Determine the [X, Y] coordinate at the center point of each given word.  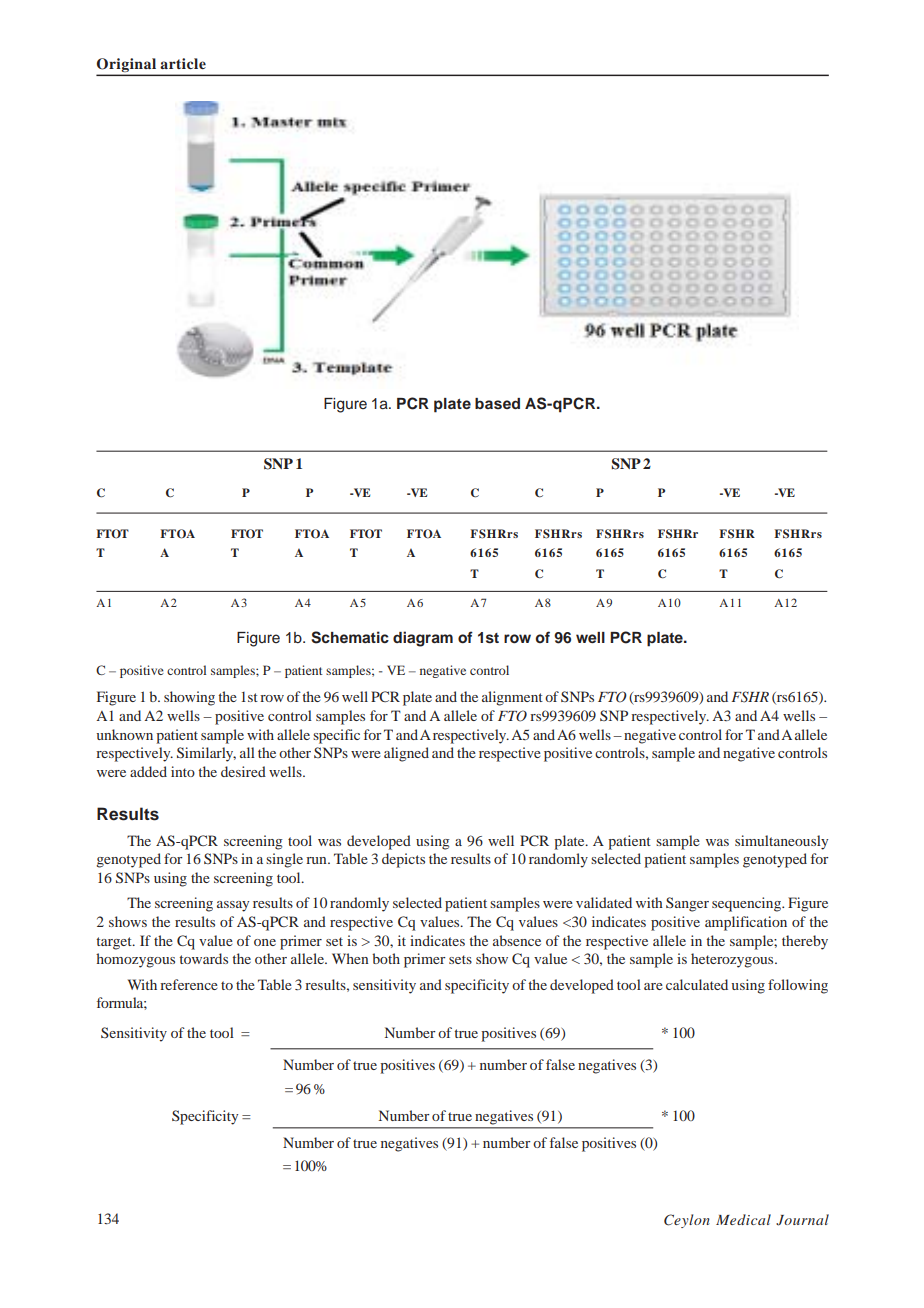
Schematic [350, 637]
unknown [125, 734]
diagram [423, 639]
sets [460, 959]
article [183, 63]
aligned [406, 754]
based [497, 403]
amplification [746, 923]
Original [128, 66]
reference [189, 984]
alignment [512, 698]
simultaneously [781, 842]
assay [233, 906]
